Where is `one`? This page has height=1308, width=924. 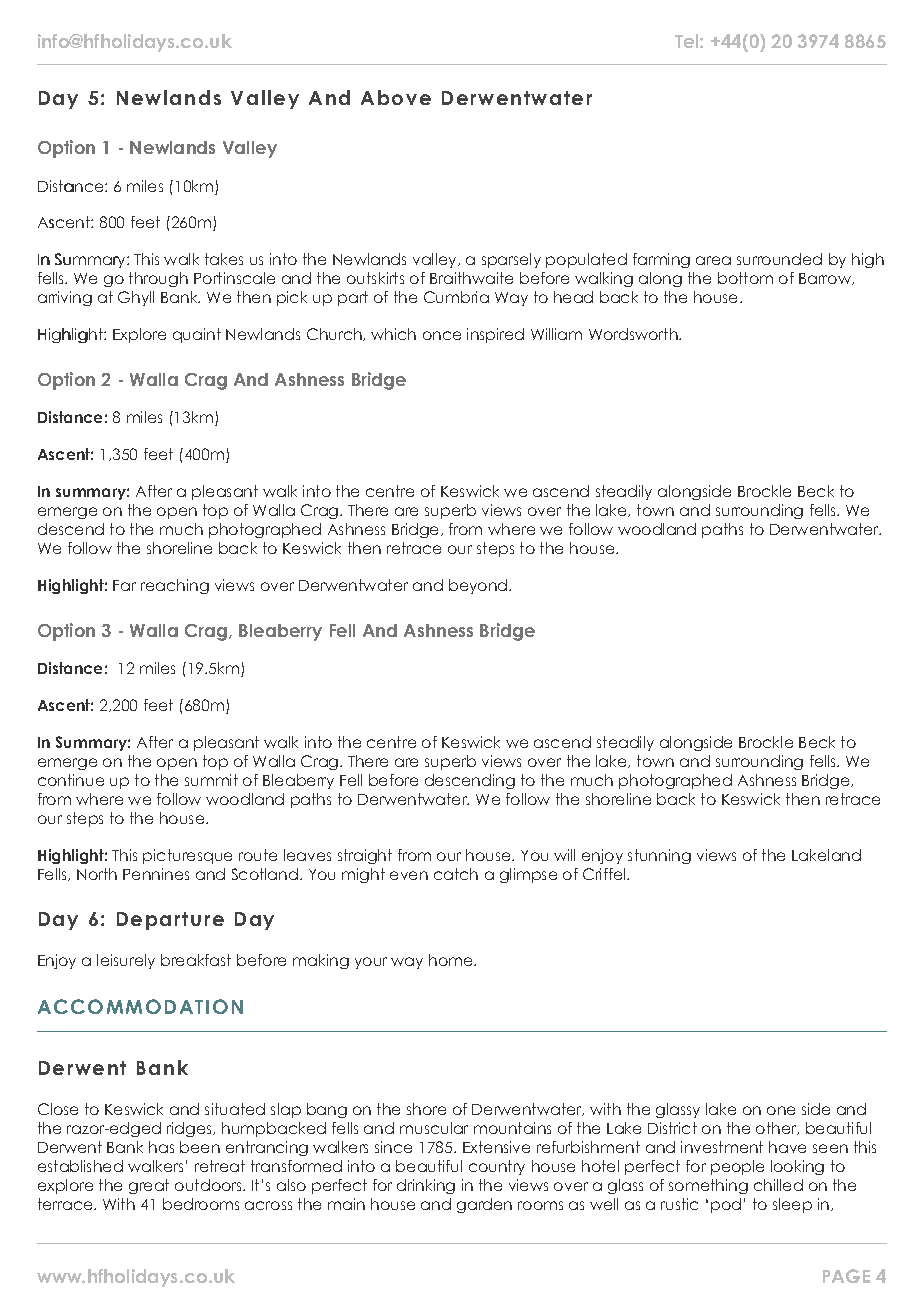 one is located at coordinates (781, 1110).
